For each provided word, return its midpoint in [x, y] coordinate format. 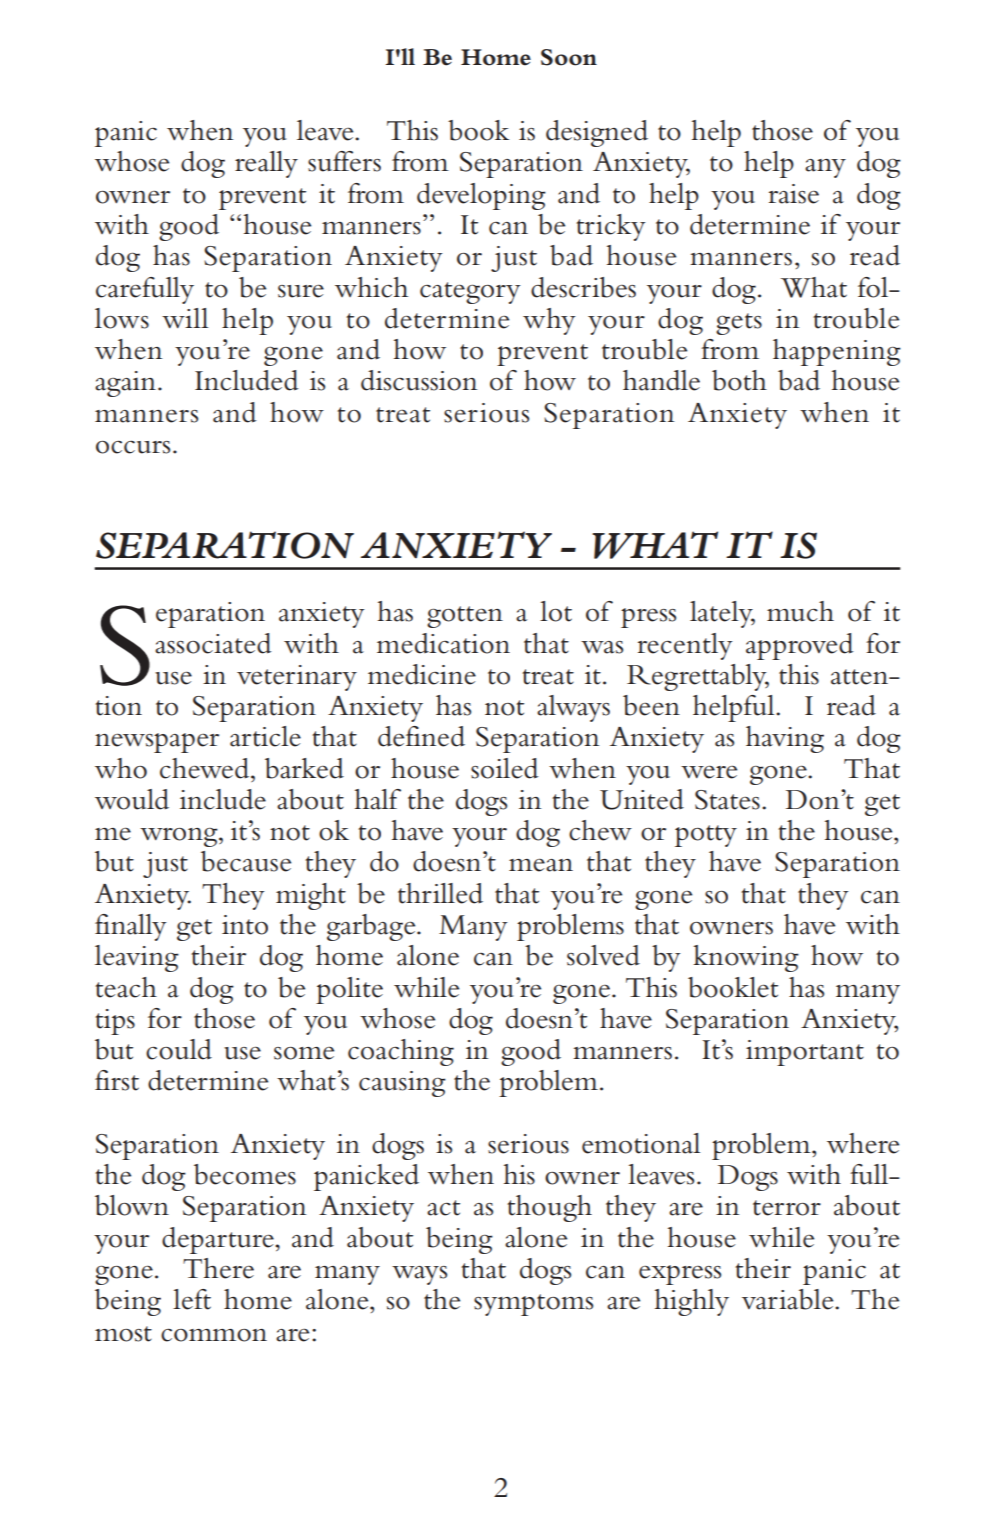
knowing [746, 958]
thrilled [440, 893]
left [192, 1299]
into [245, 925]
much [800, 611]
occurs [133, 447]
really [266, 164]
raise [794, 194]
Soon [569, 57]
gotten [465, 617]
